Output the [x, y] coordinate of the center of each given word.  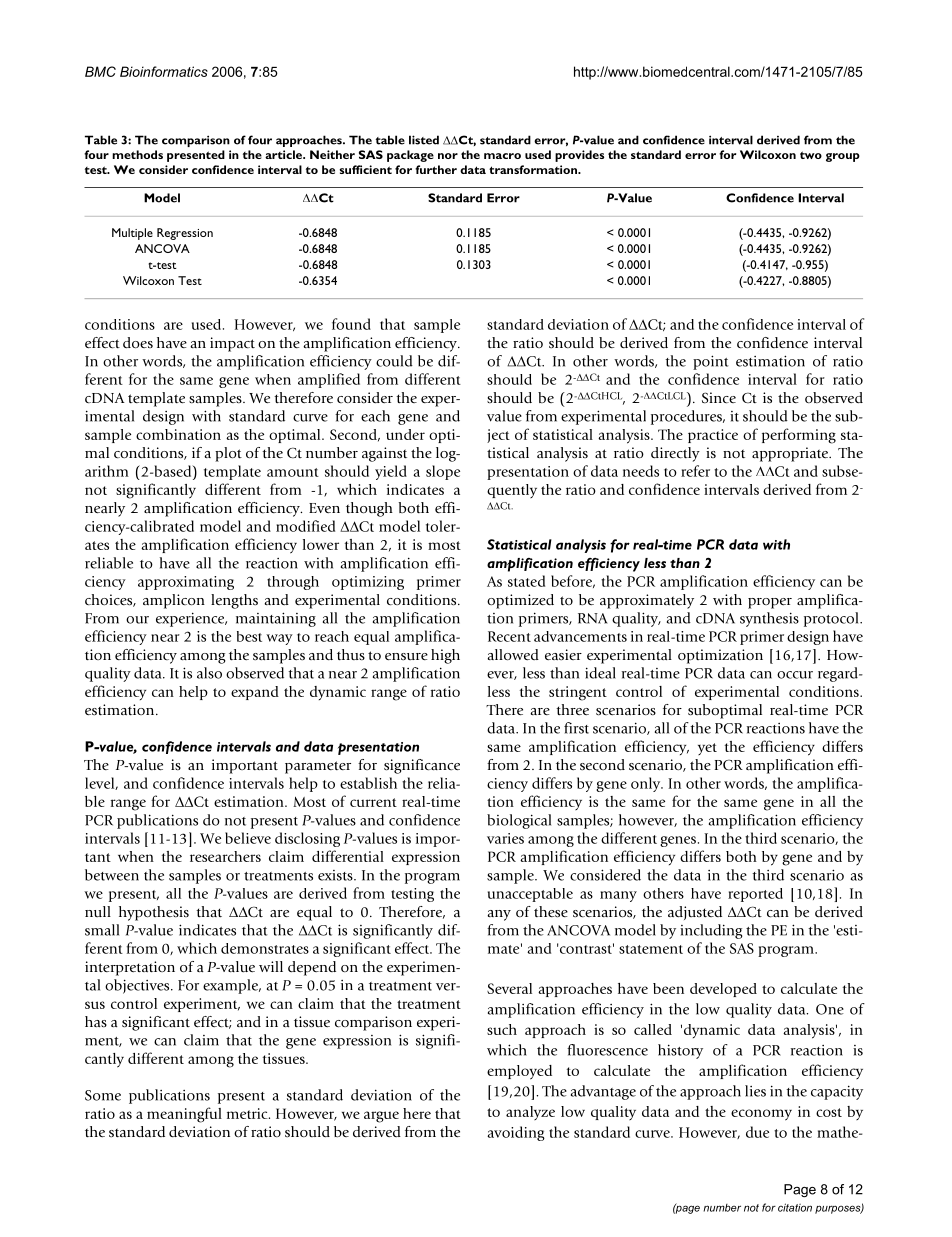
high [445, 656]
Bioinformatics [164, 71]
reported [755, 895]
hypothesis [154, 913]
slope [443, 472]
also [209, 673]
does [138, 343]
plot [228, 454]
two [811, 155]
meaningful [184, 1115]
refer [695, 471]
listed [424, 140]
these [551, 912]
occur [795, 675]
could [394, 361]
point [711, 362]
